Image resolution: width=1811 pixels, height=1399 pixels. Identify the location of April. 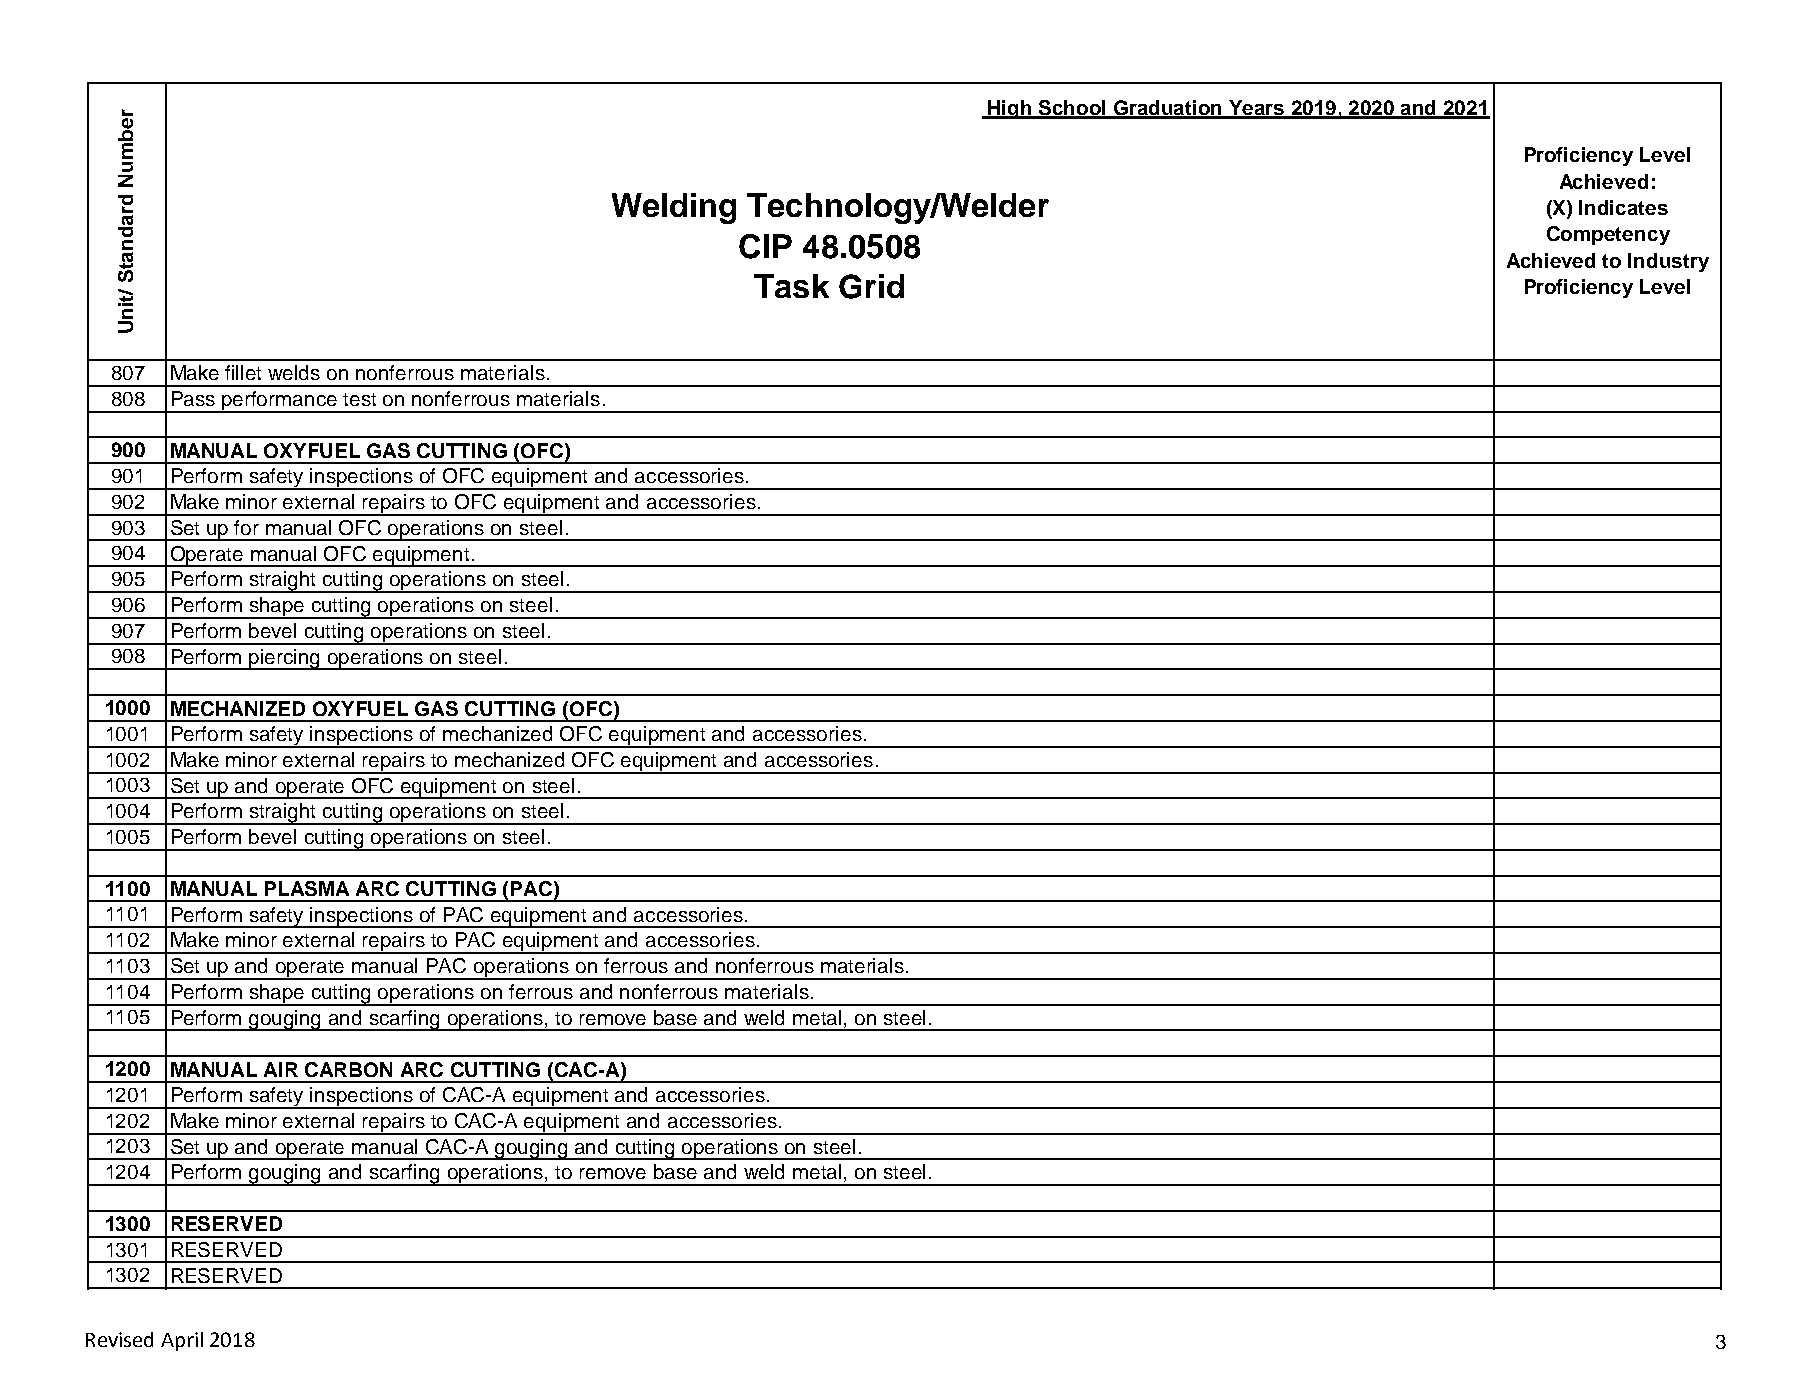
(182, 1341).
